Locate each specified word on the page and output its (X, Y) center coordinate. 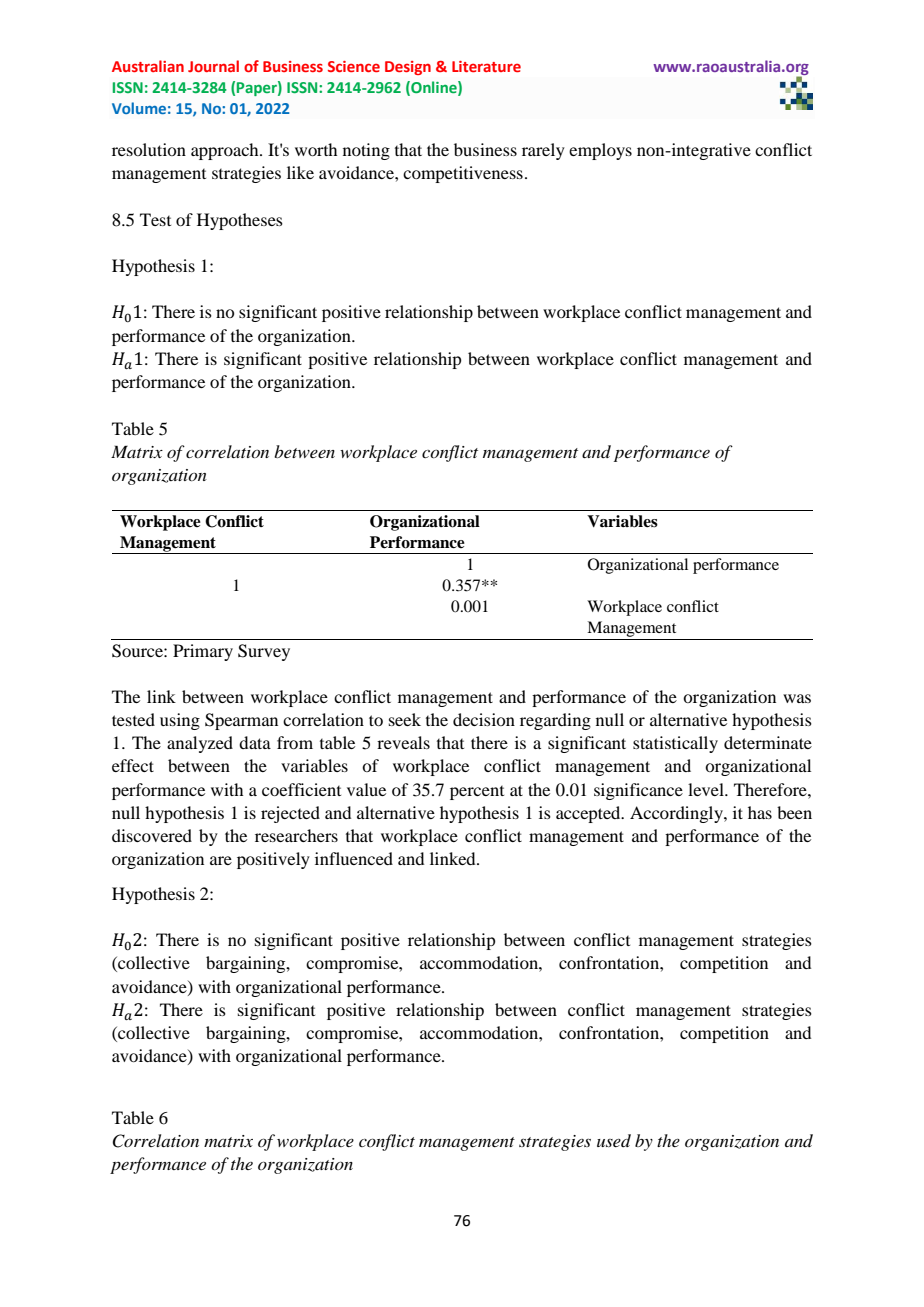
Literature (486, 66)
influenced (354, 858)
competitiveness (463, 174)
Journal (213, 66)
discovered (152, 835)
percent (477, 793)
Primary (203, 652)
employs (600, 151)
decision (484, 719)
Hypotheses (240, 221)
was (797, 698)
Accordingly (677, 814)
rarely (543, 151)
